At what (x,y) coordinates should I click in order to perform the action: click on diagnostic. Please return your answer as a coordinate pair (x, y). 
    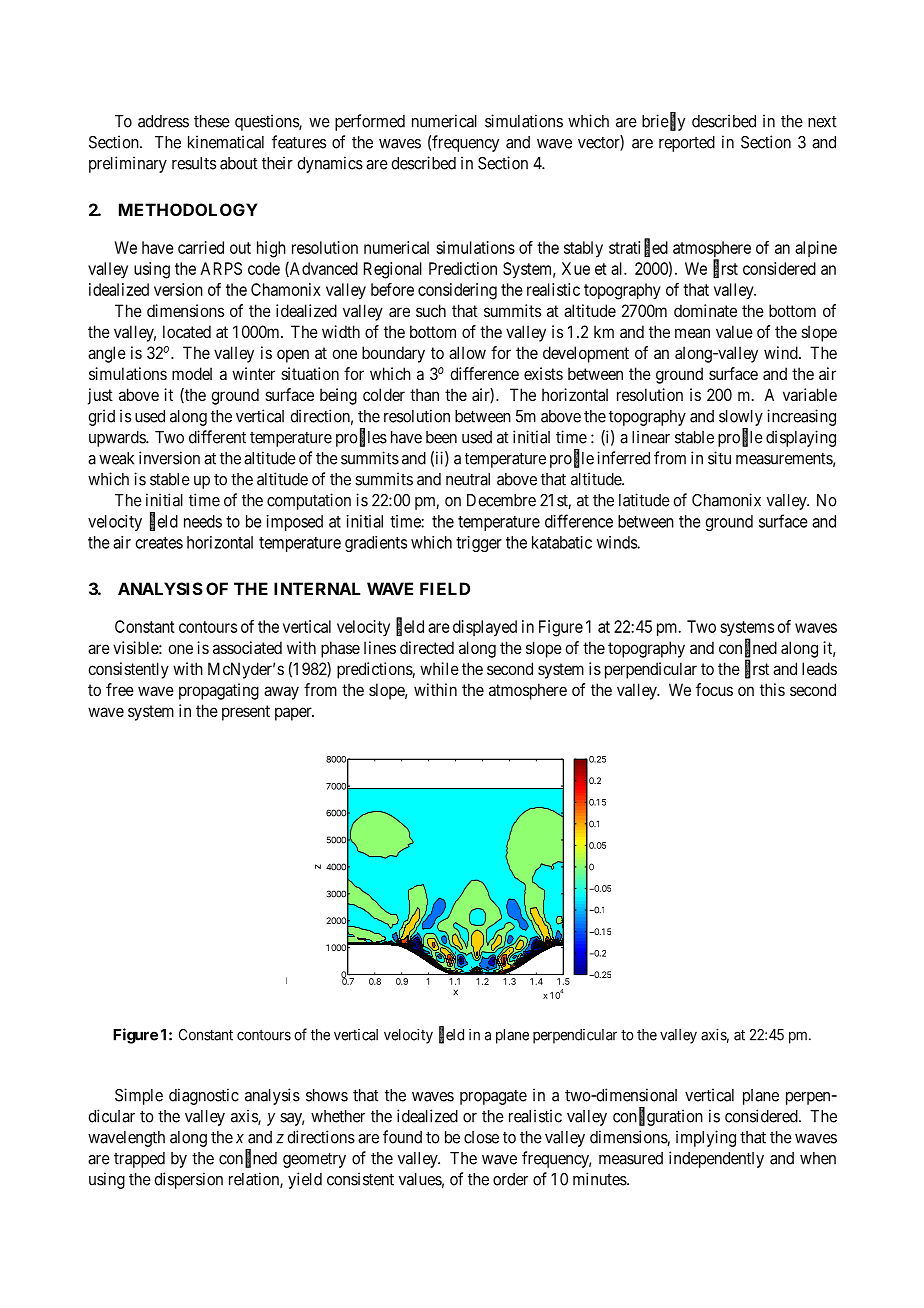
    Looking at the image, I should click on (204, 1096).
